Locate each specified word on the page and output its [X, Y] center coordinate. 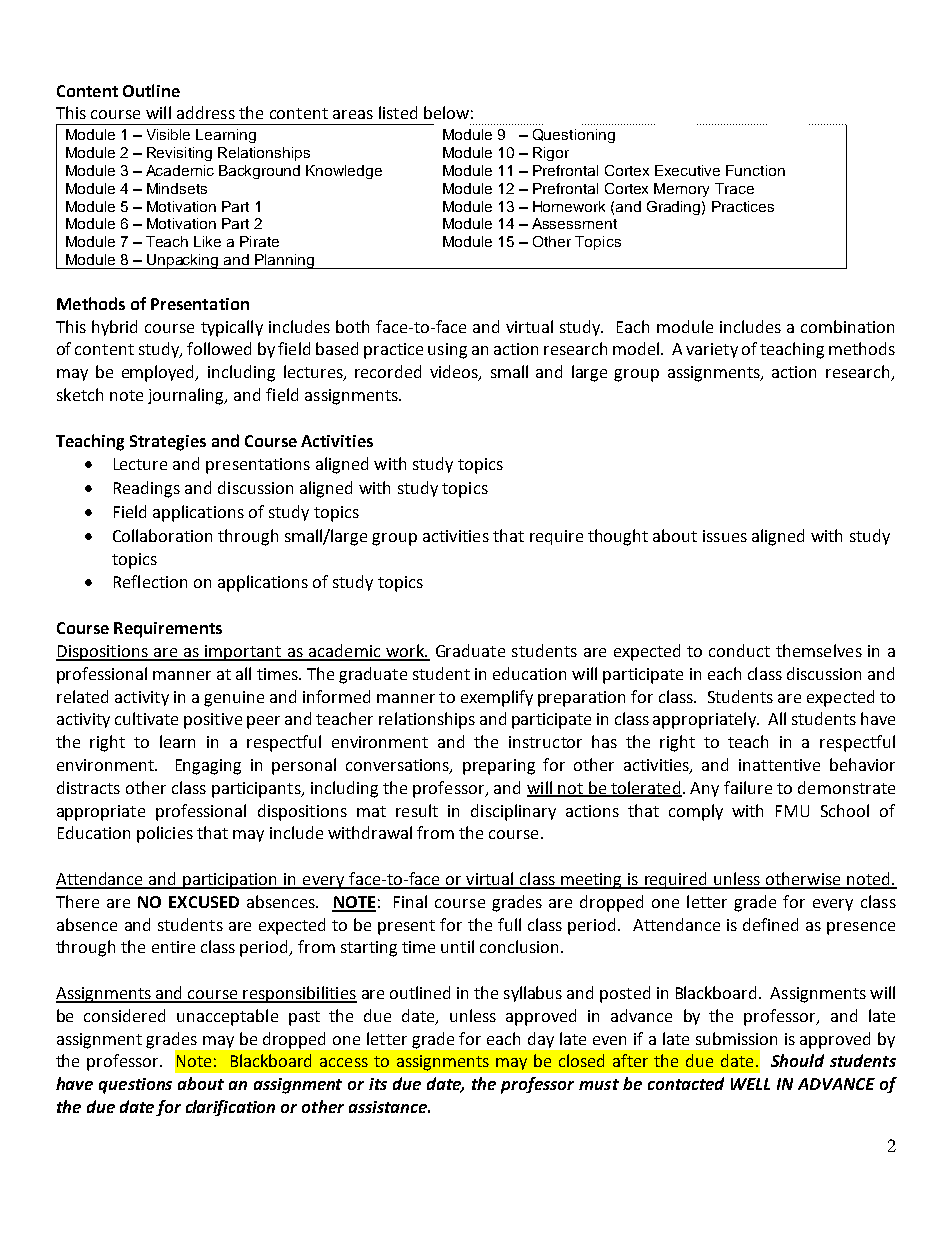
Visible [168, 134]
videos [455, 373]
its [378, 1084]
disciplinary [513, 812]
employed [159, 373]
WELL [750, 1084]
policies [165, 834]
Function [755, 170]
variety [712, 350]
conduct [739, 650]
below [446, 112]
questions [135, 1086]
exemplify [497, 698]
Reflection [150, 581]
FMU [792, 811]
